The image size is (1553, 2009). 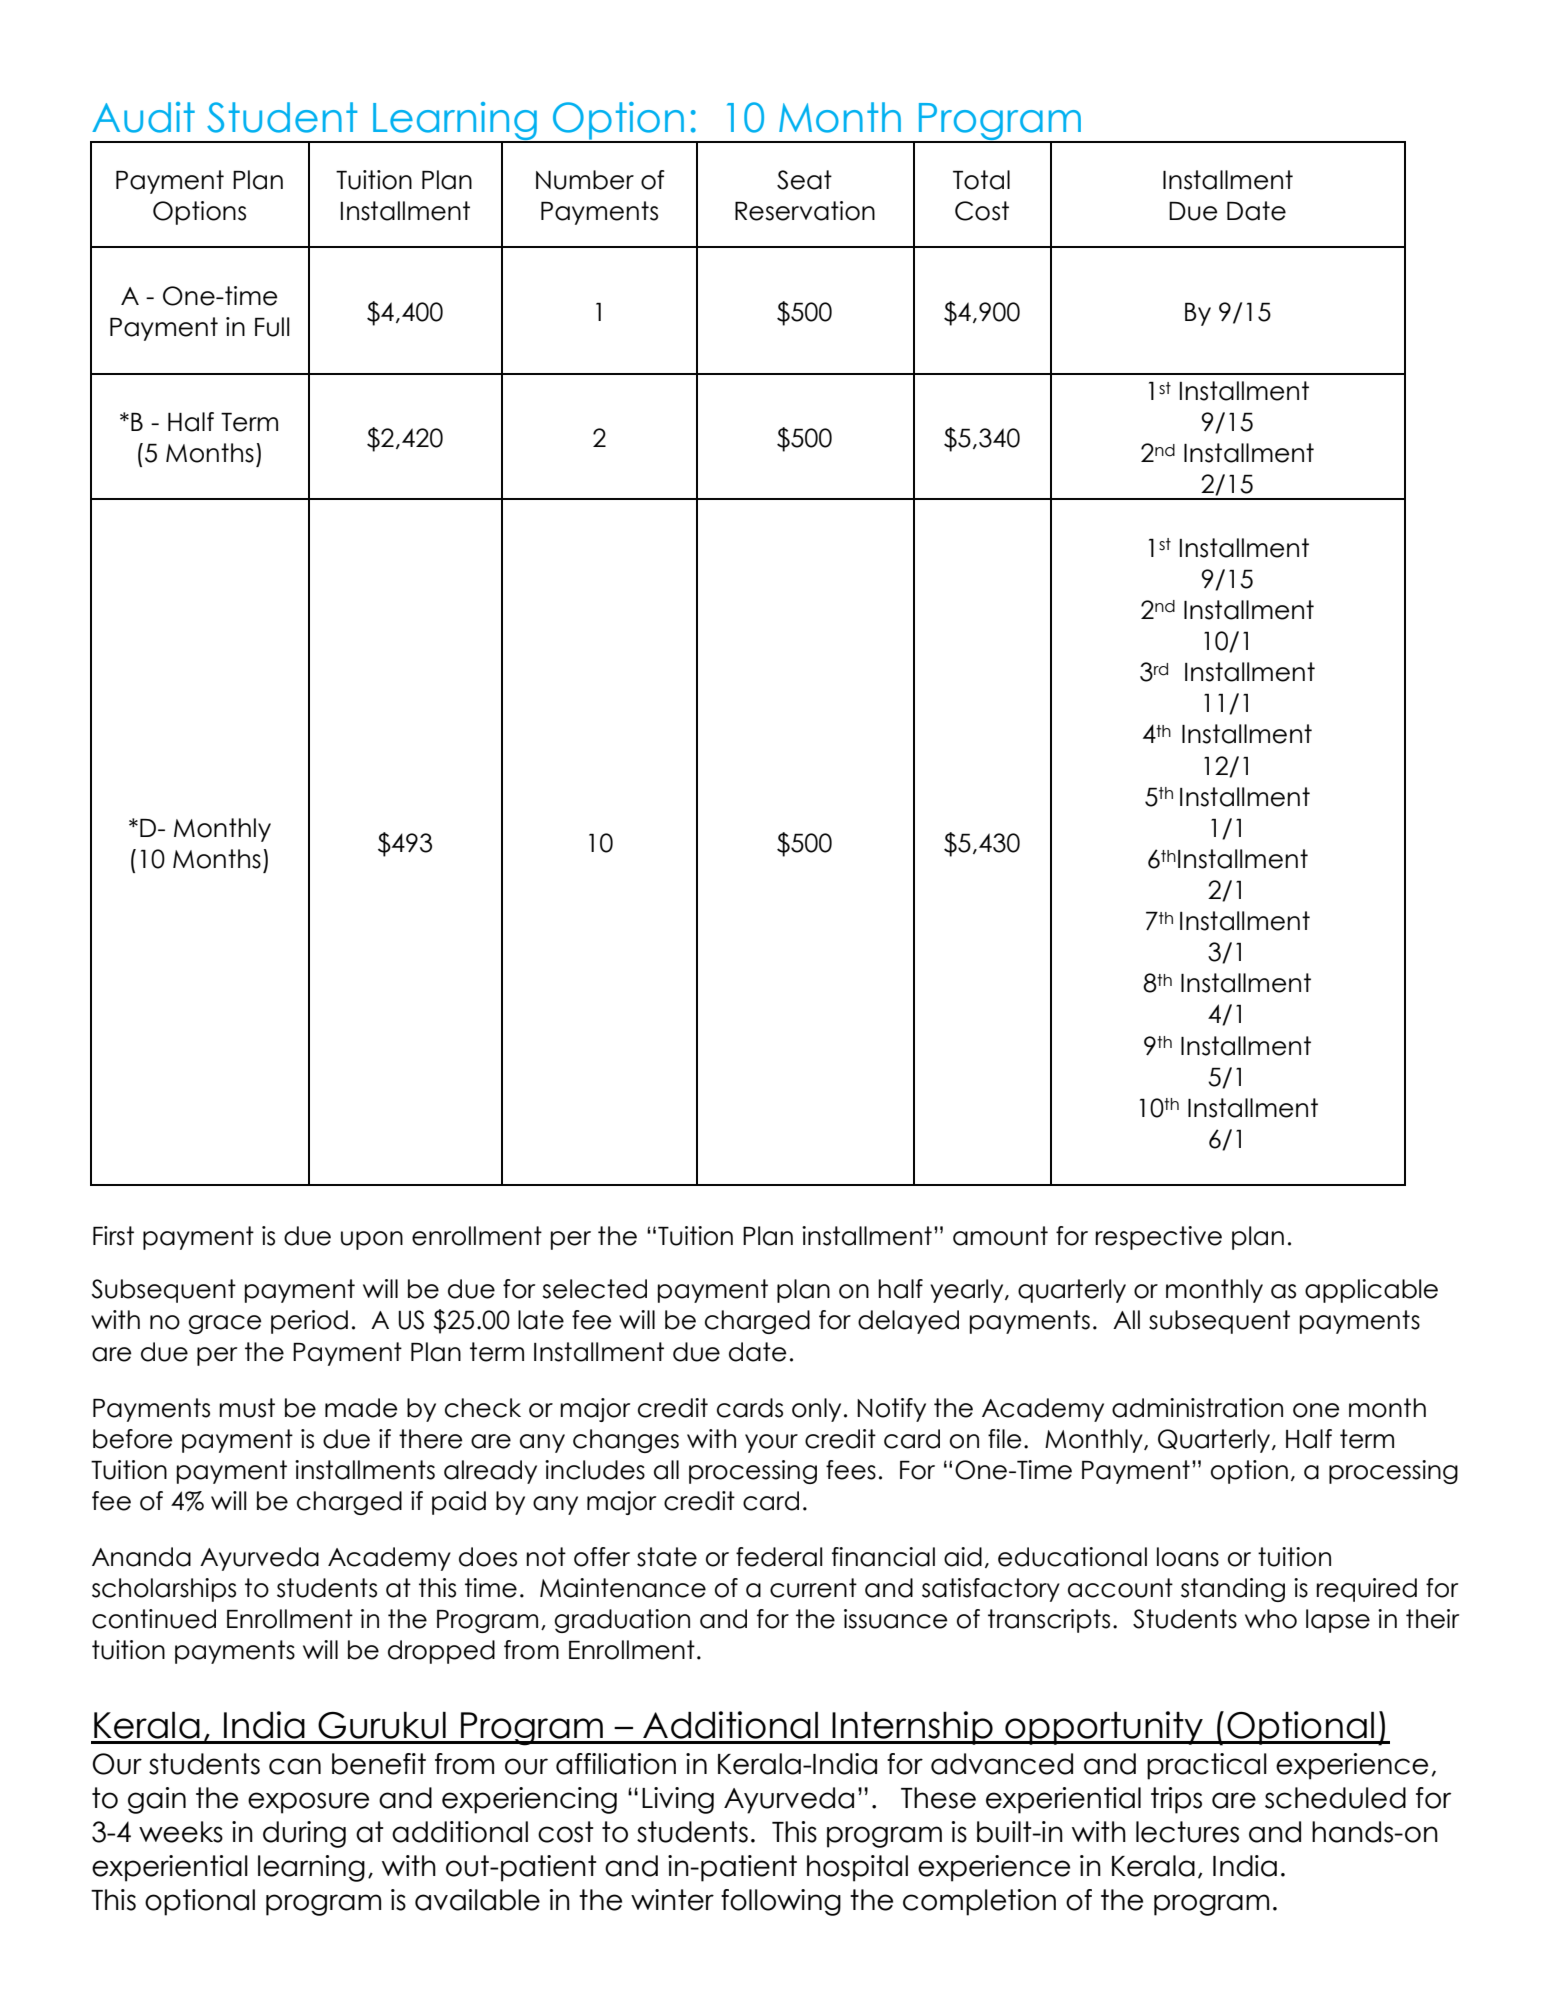 What do you see at coordinates (304, 1834) in the image?
I see `during` at bounding box center [304, 1834].
